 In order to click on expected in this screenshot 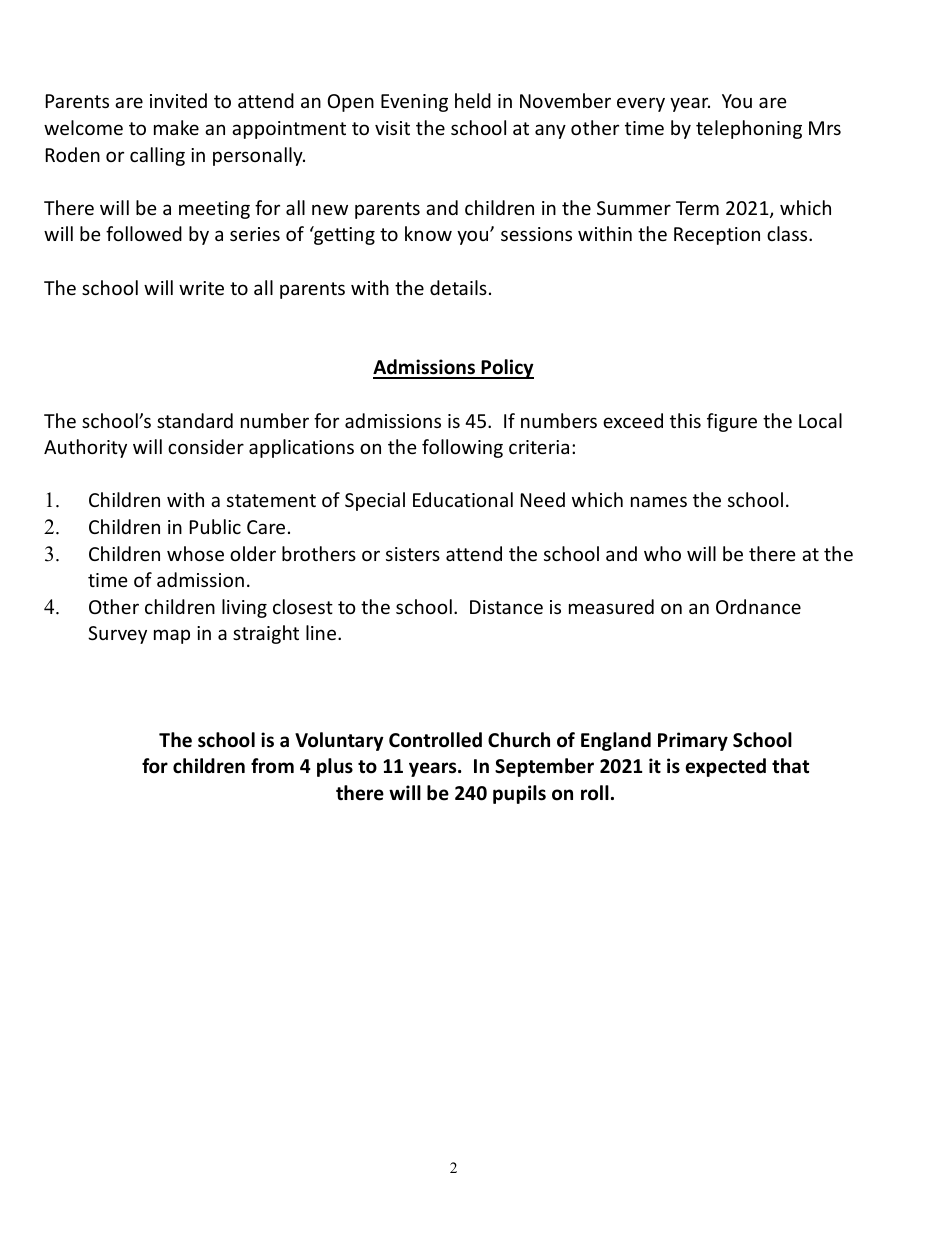, I will do `click(726, 767)`.
